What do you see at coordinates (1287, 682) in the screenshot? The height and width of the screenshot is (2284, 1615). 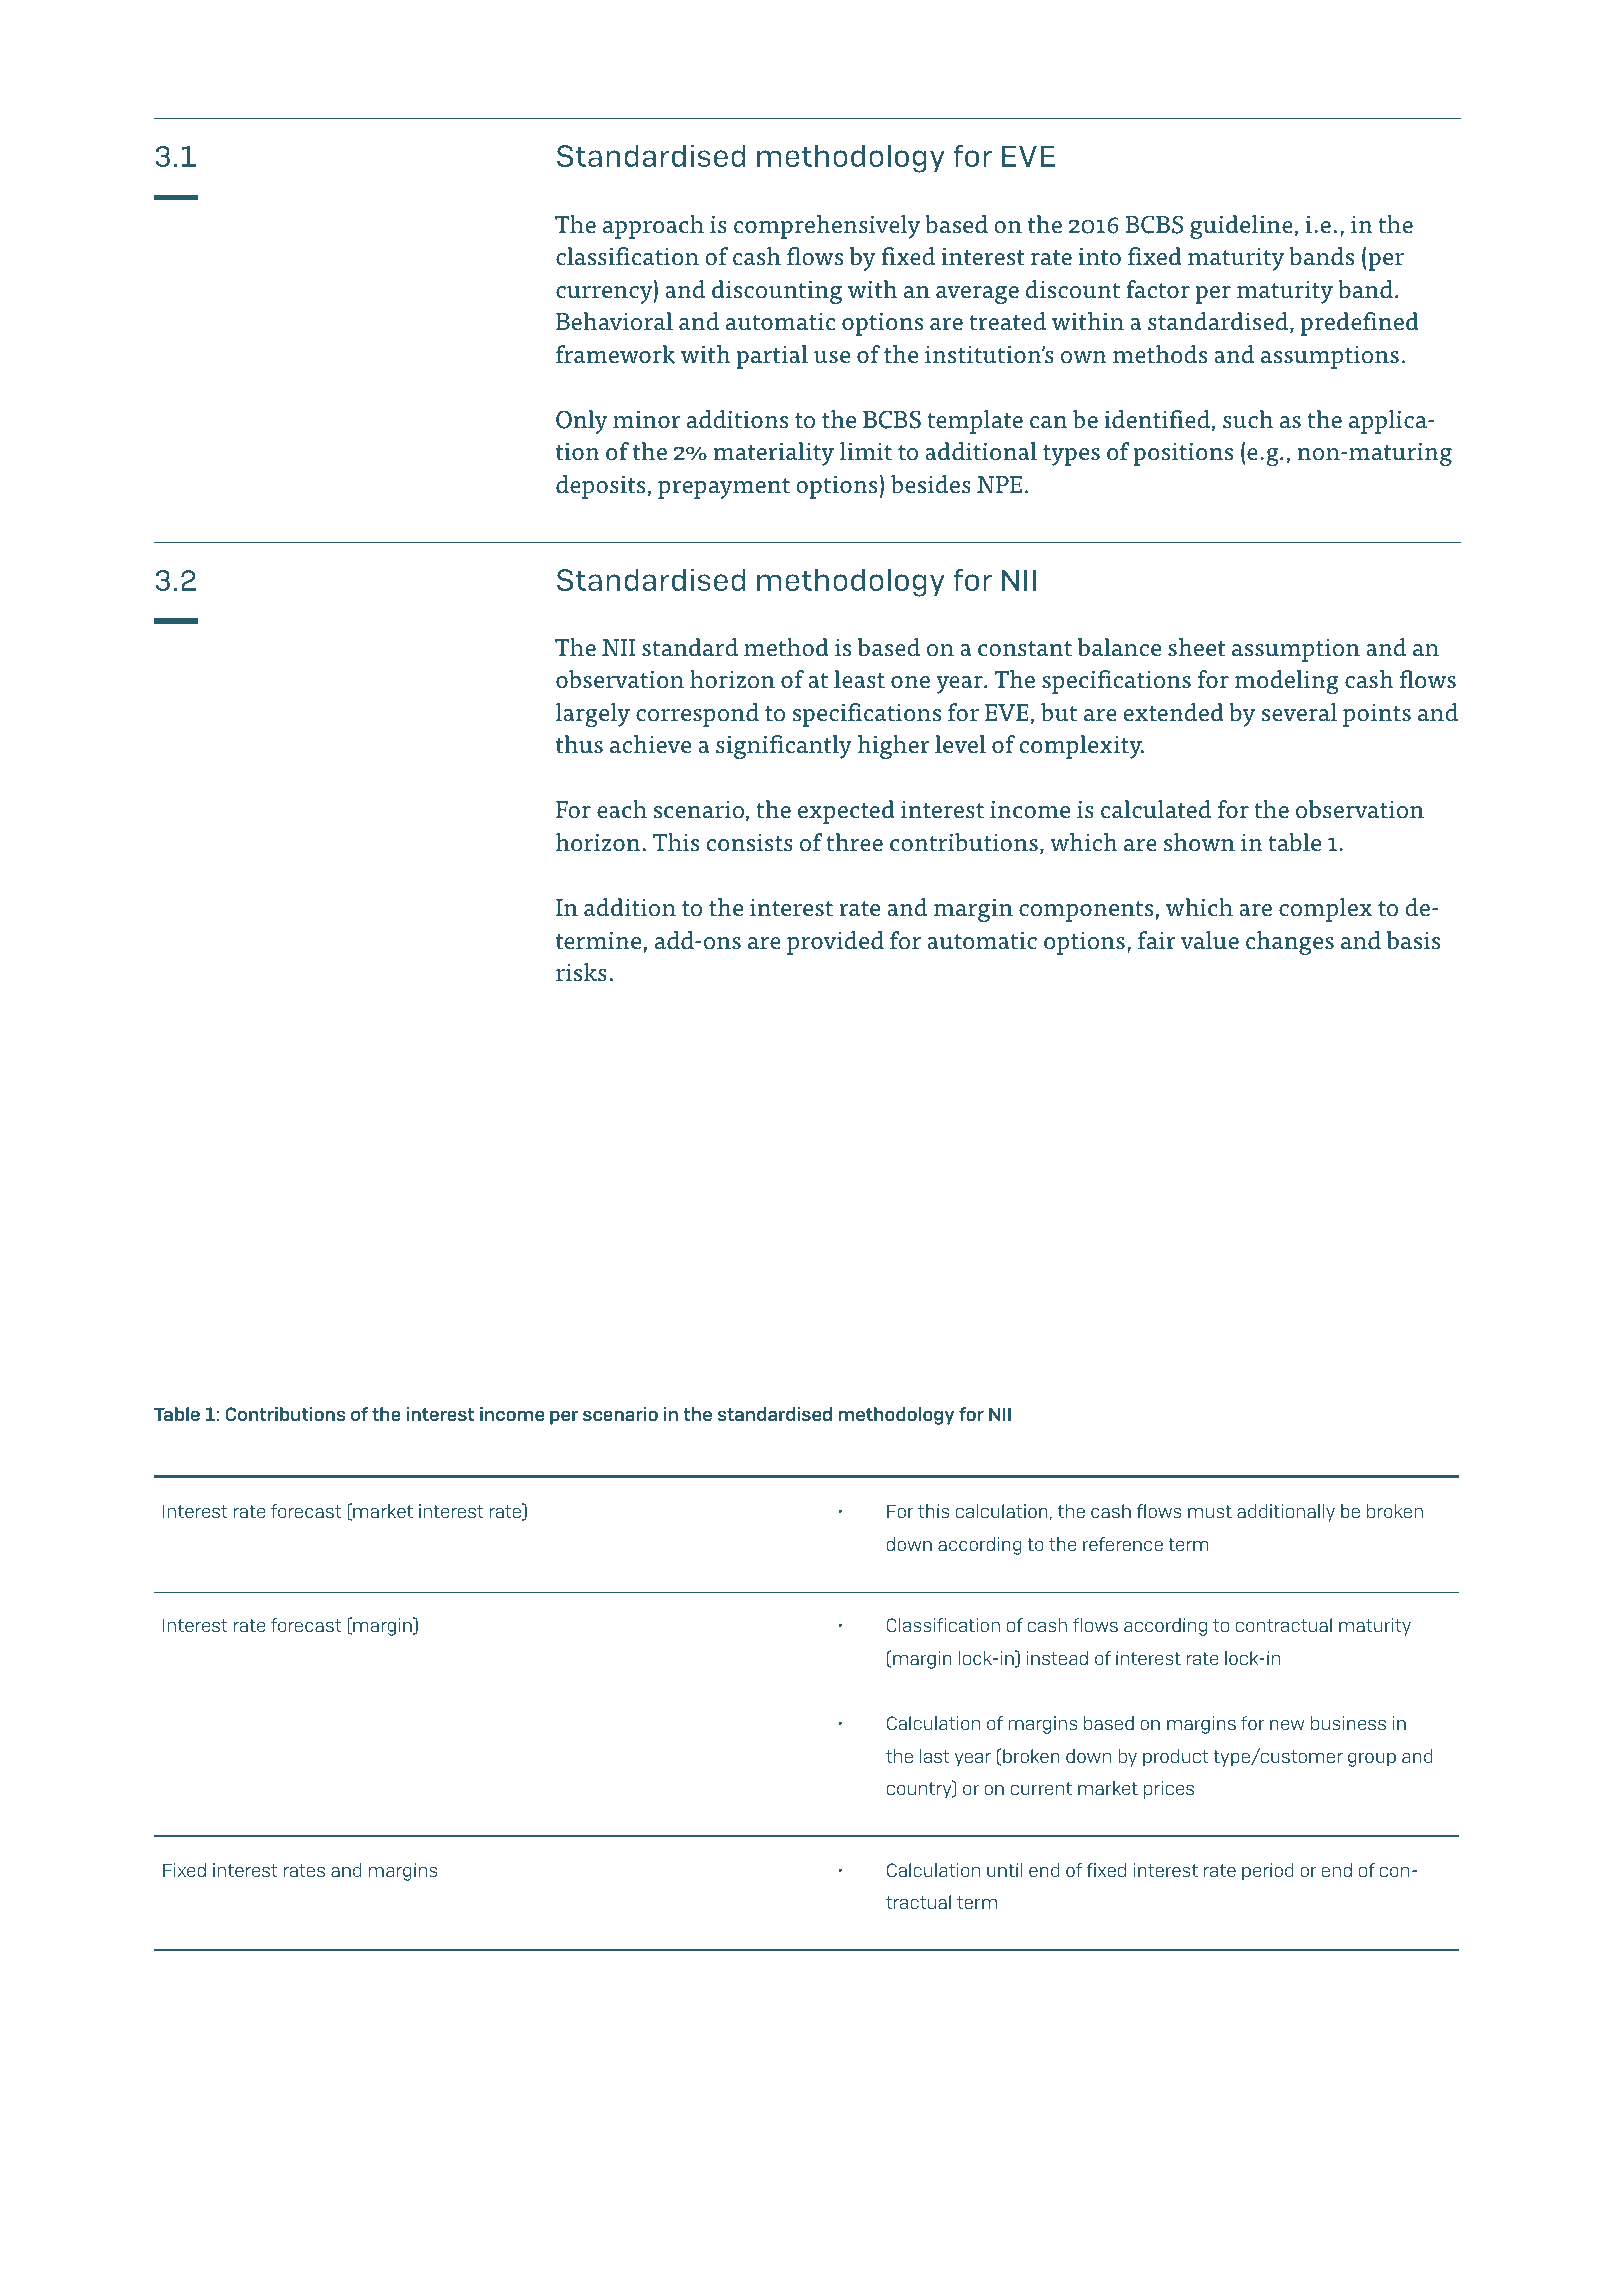 I see `modeling` at bounding box center [1287, 682].
